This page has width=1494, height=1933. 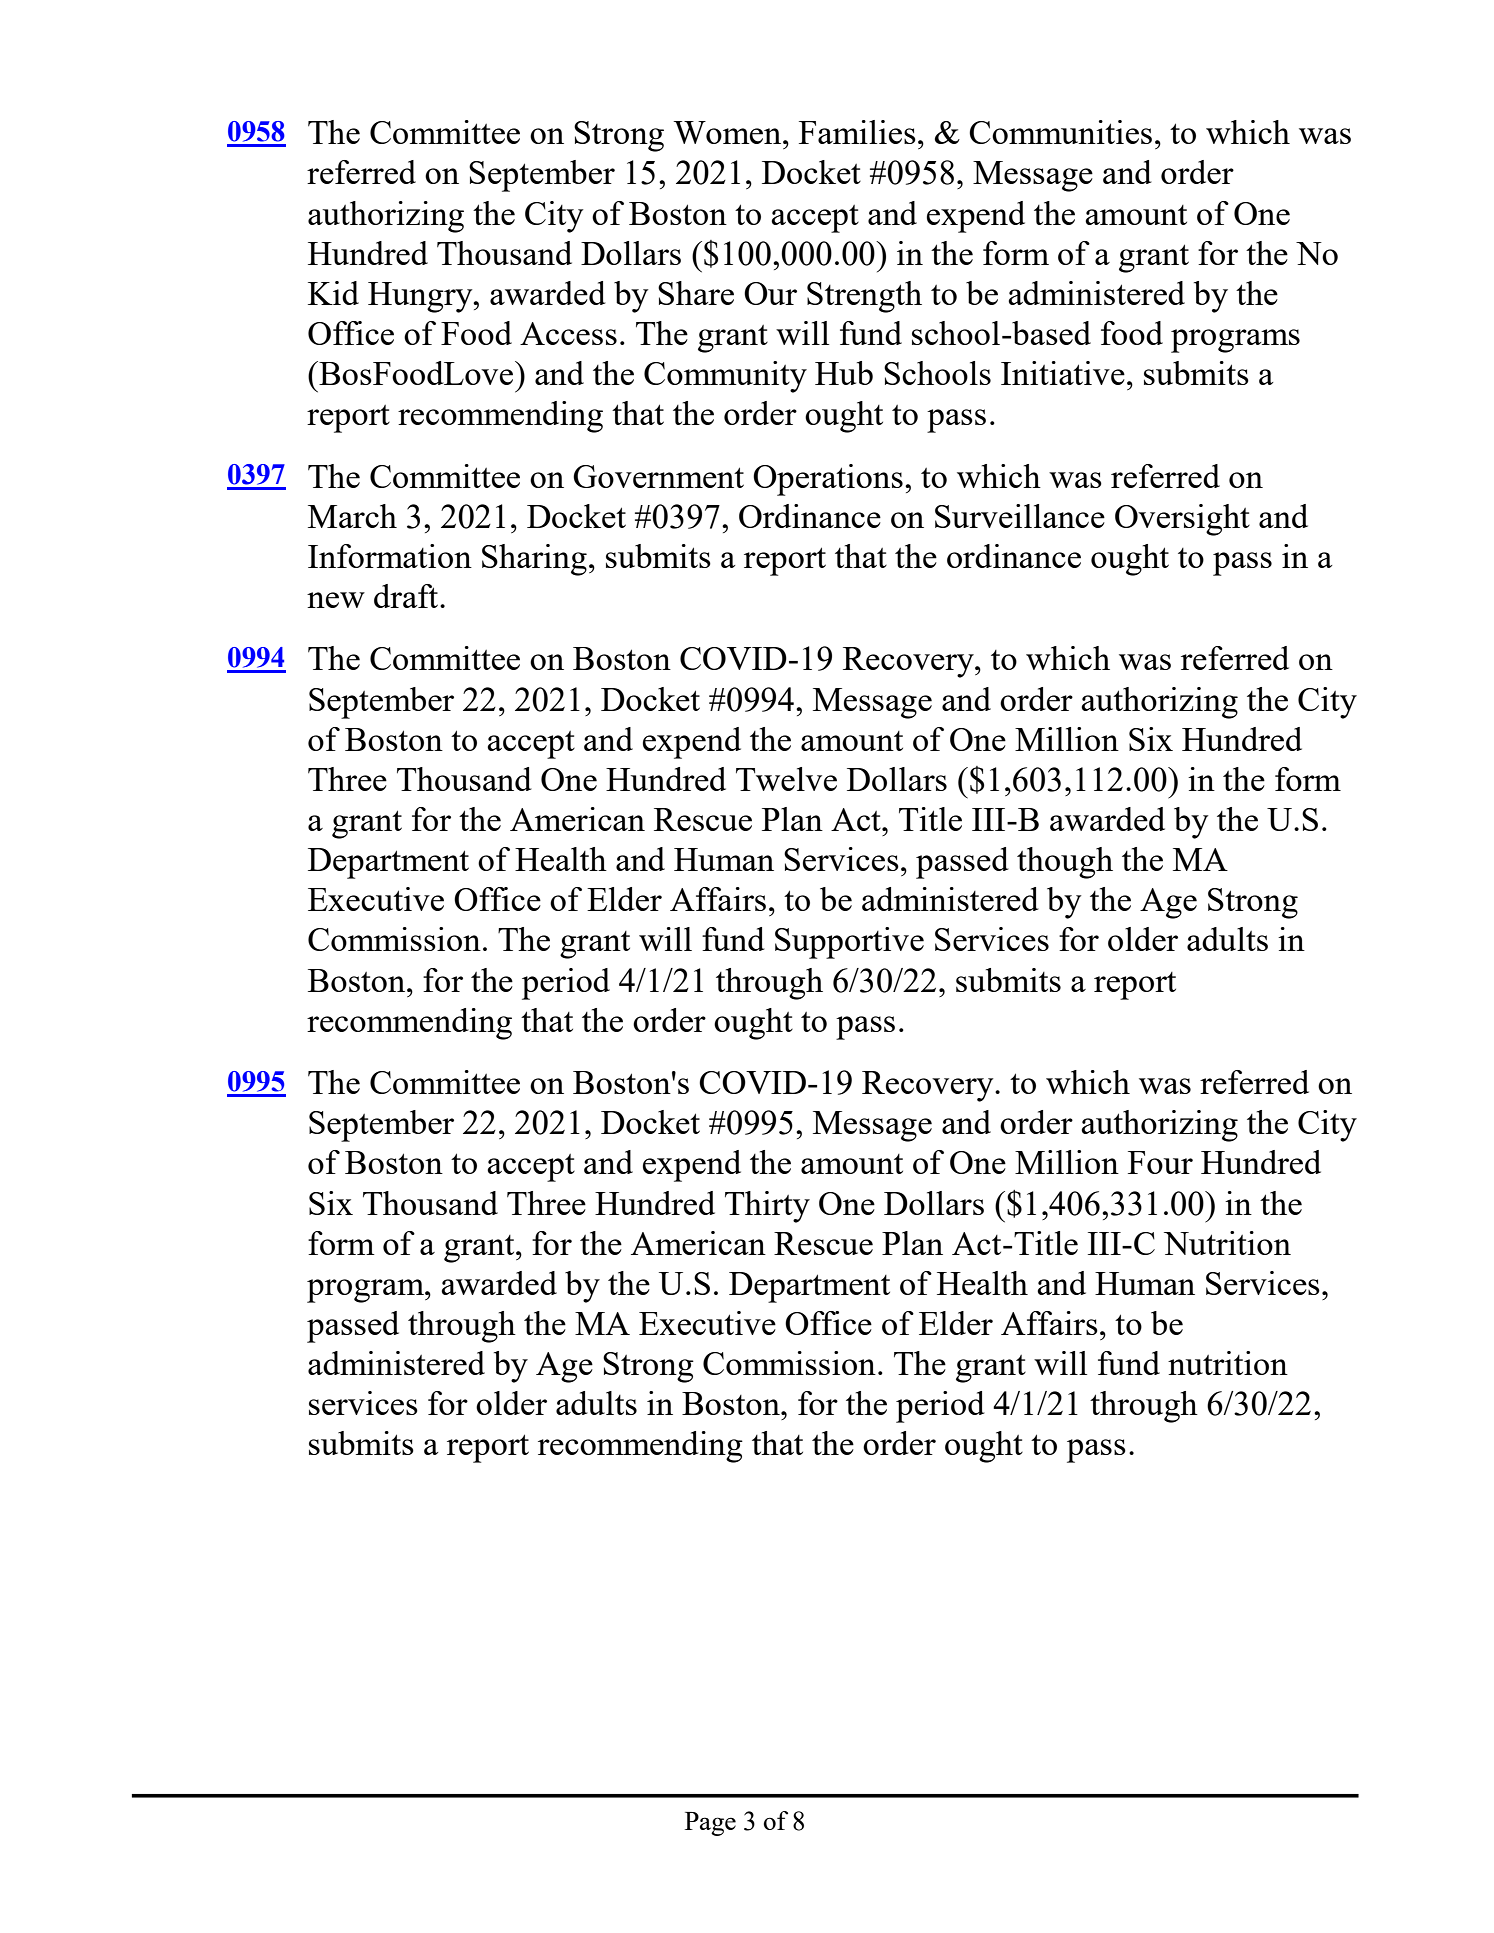 I want to click on Sharing, so click(x=534, y=560).
